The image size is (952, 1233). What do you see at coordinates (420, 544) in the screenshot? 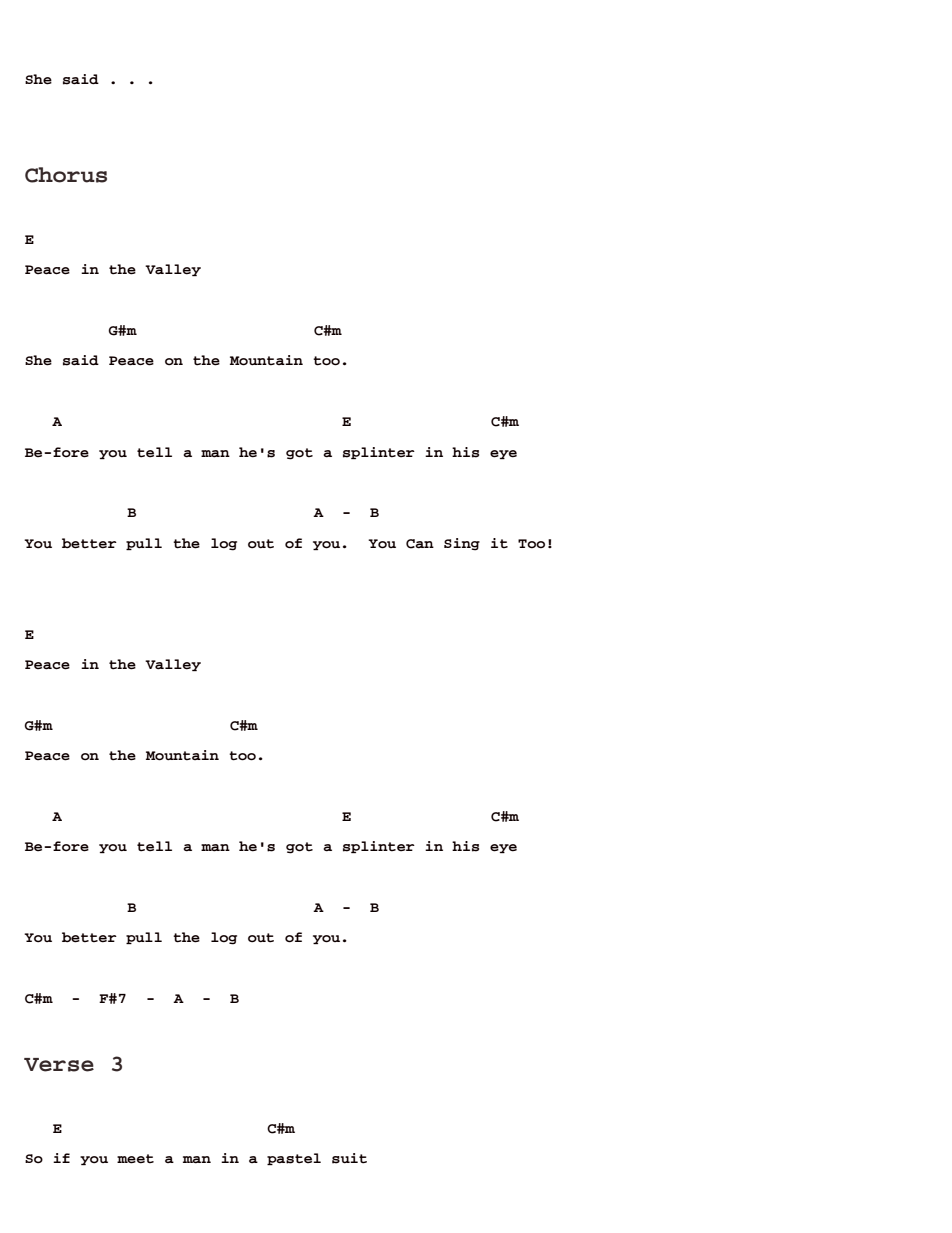
I see `Can` at bounding box center [420, 544].
